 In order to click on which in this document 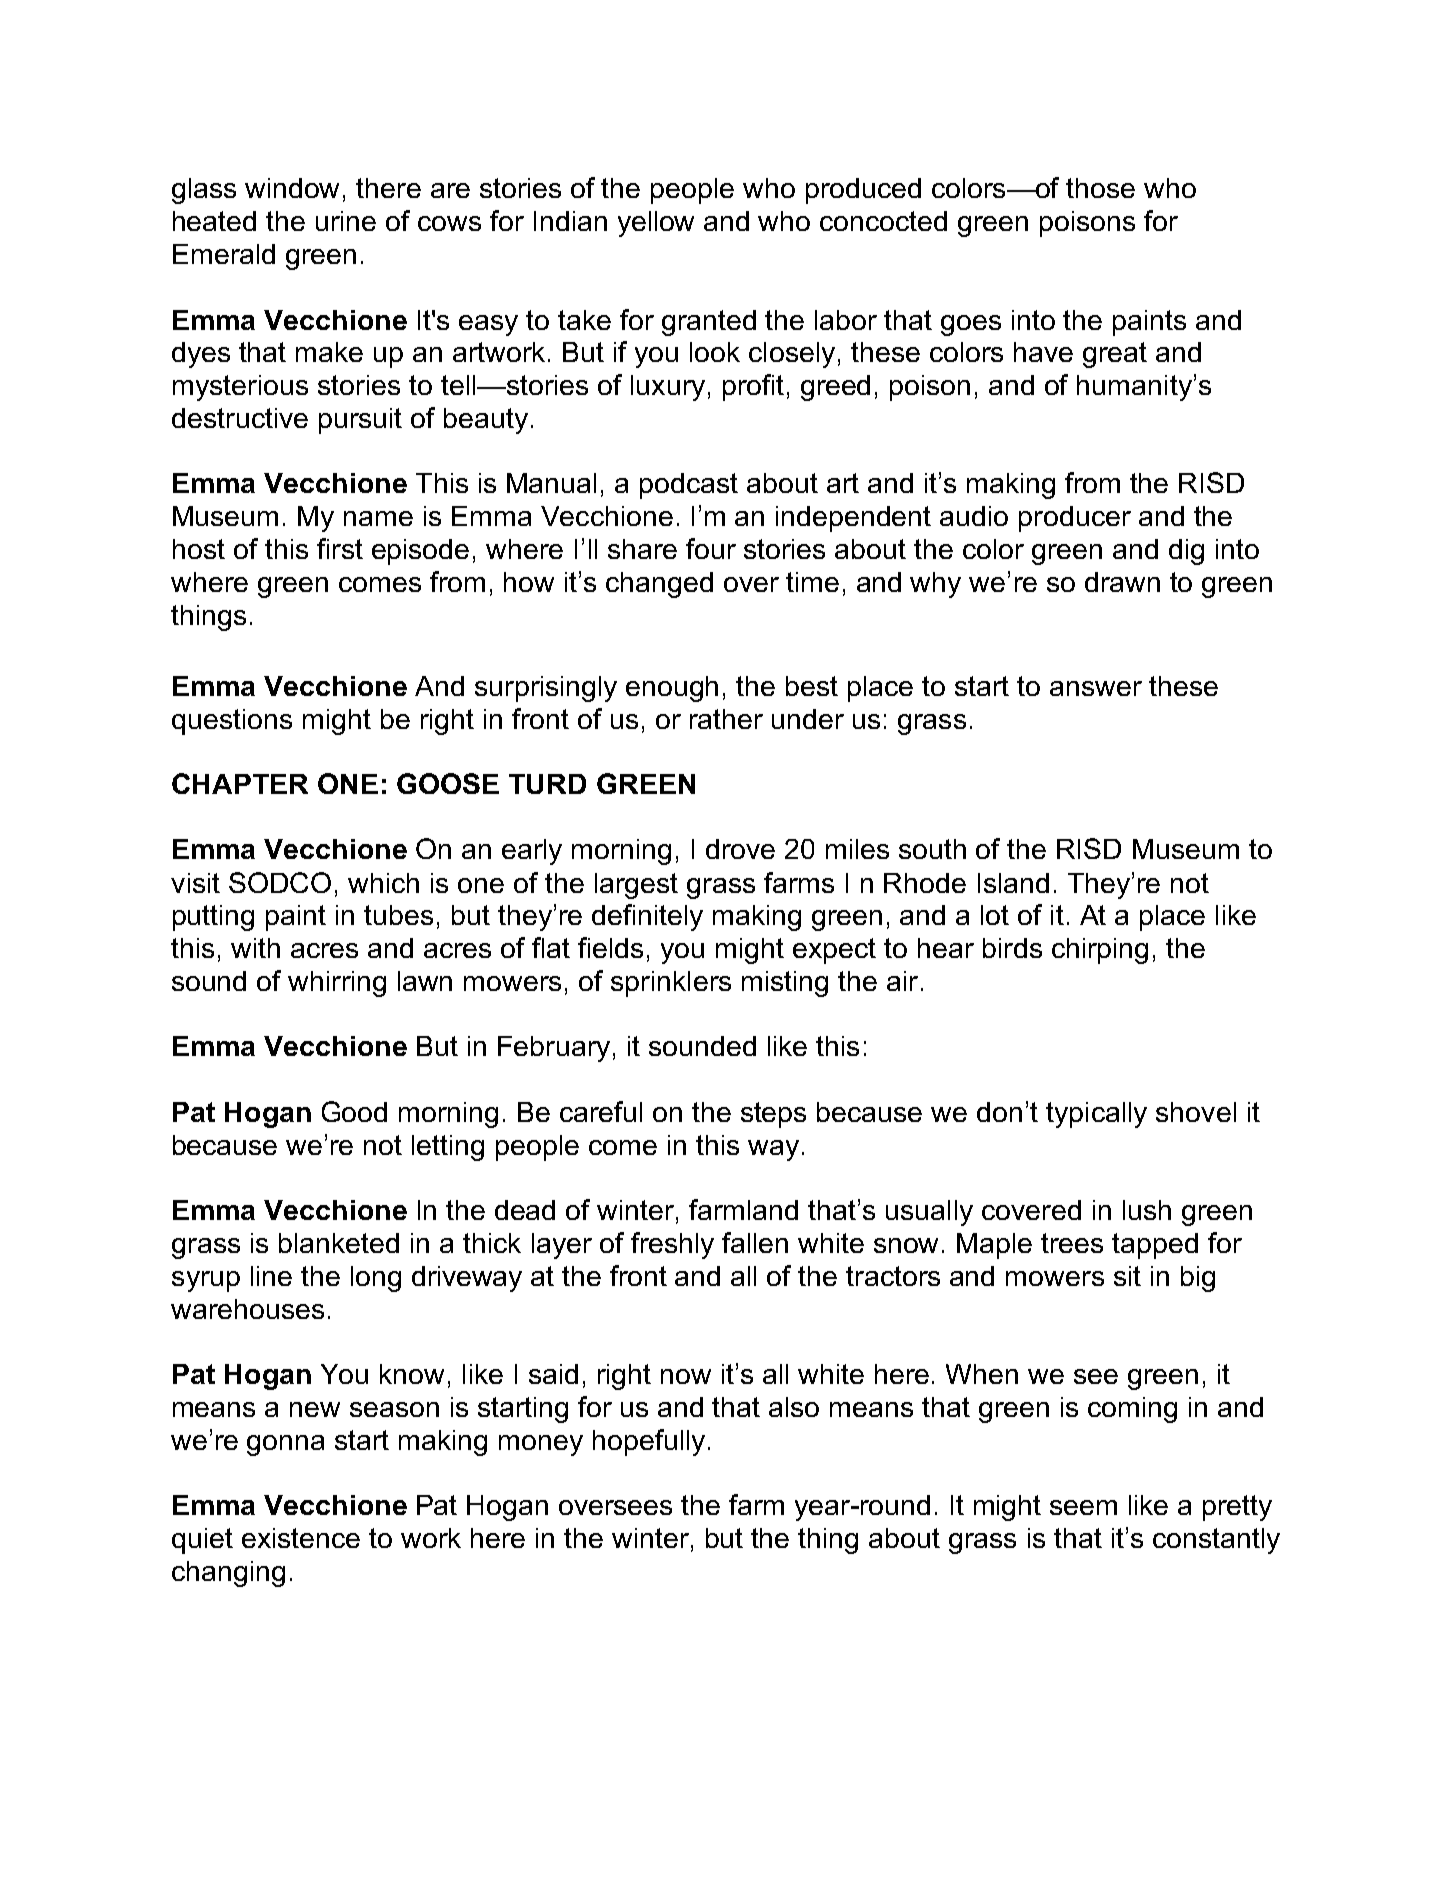, I will do `click(383, 883)`.
